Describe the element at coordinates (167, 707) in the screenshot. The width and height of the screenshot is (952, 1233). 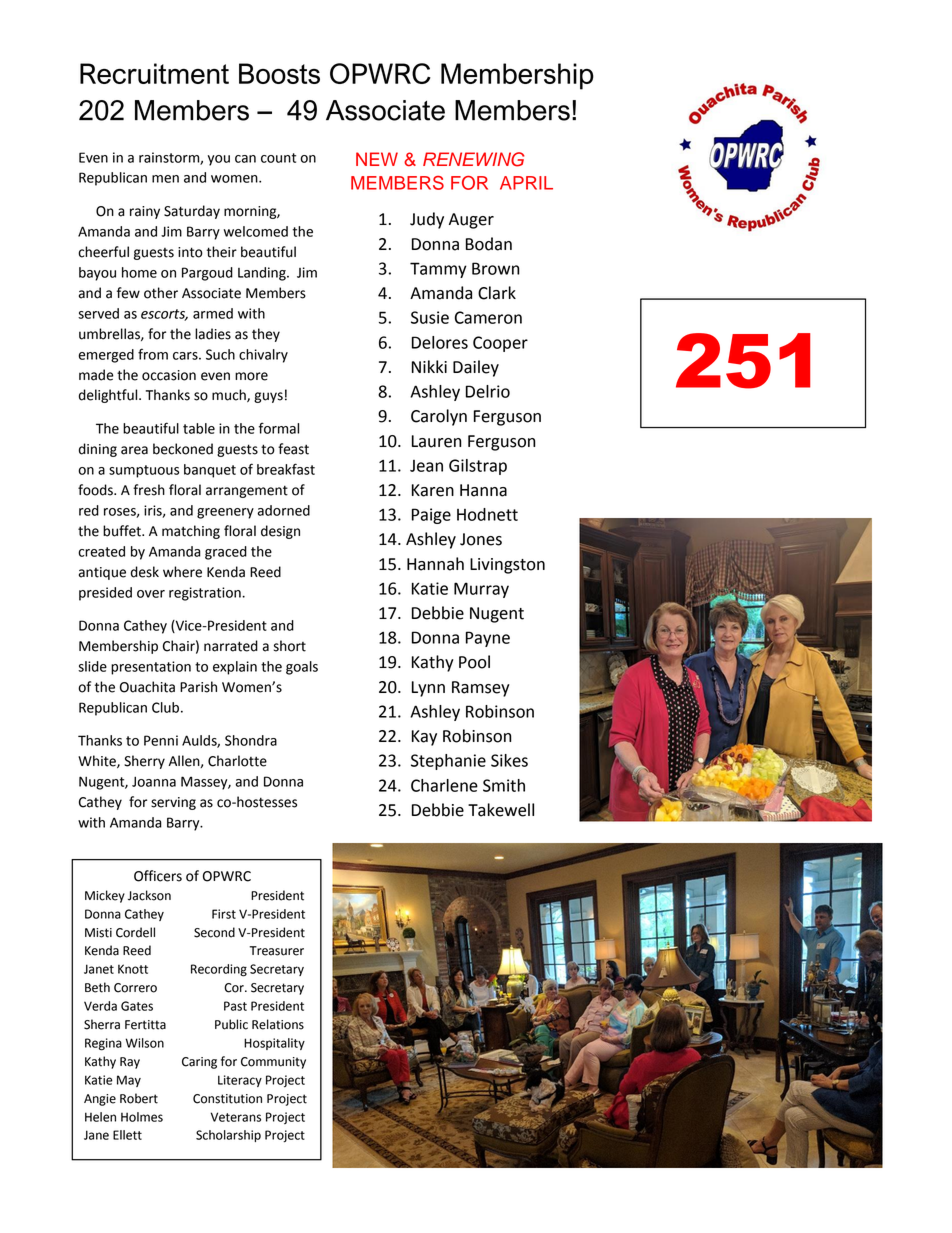
I see `Club` at that location.
